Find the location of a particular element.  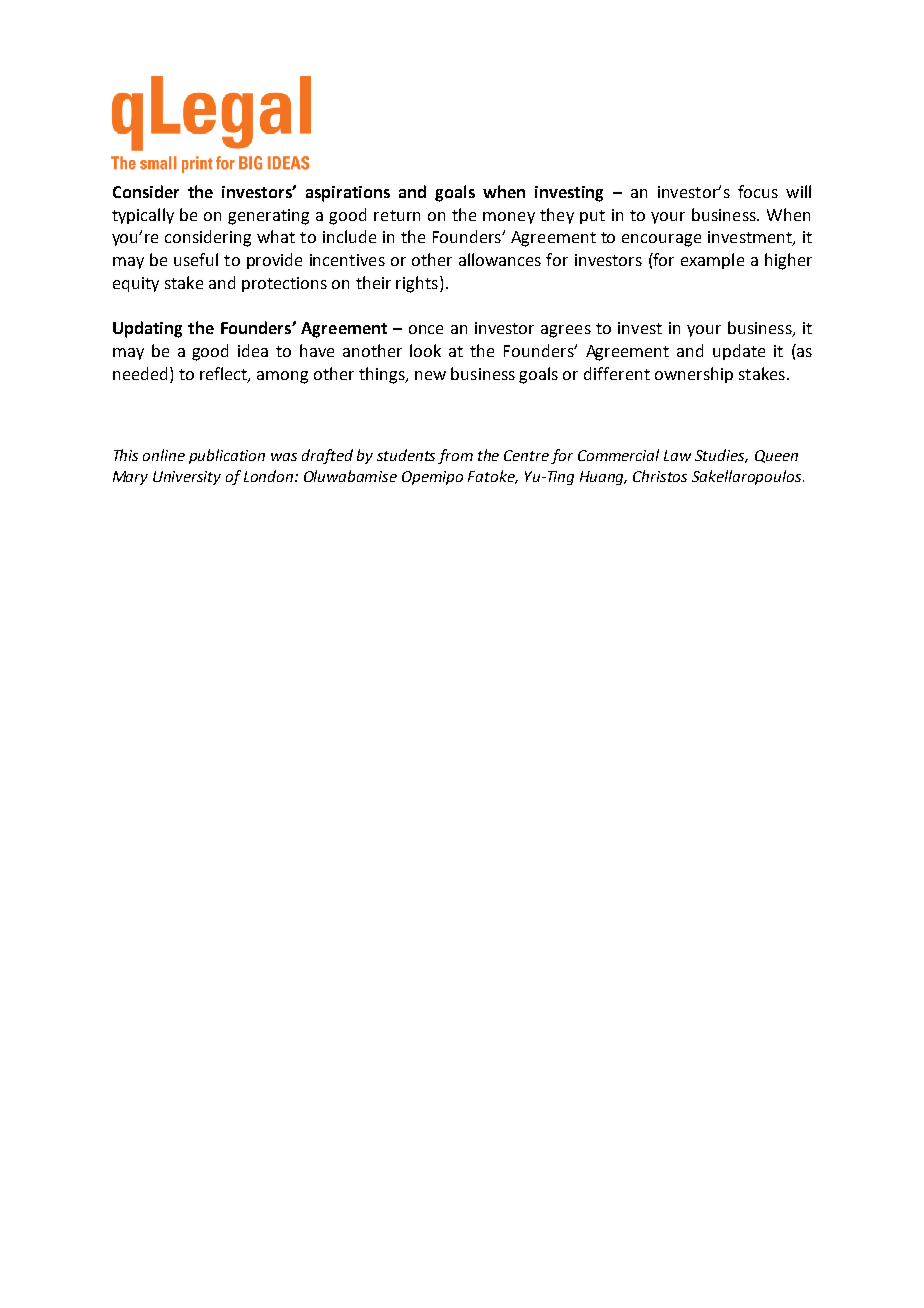

ownership is located at coordinates (694, 375).
